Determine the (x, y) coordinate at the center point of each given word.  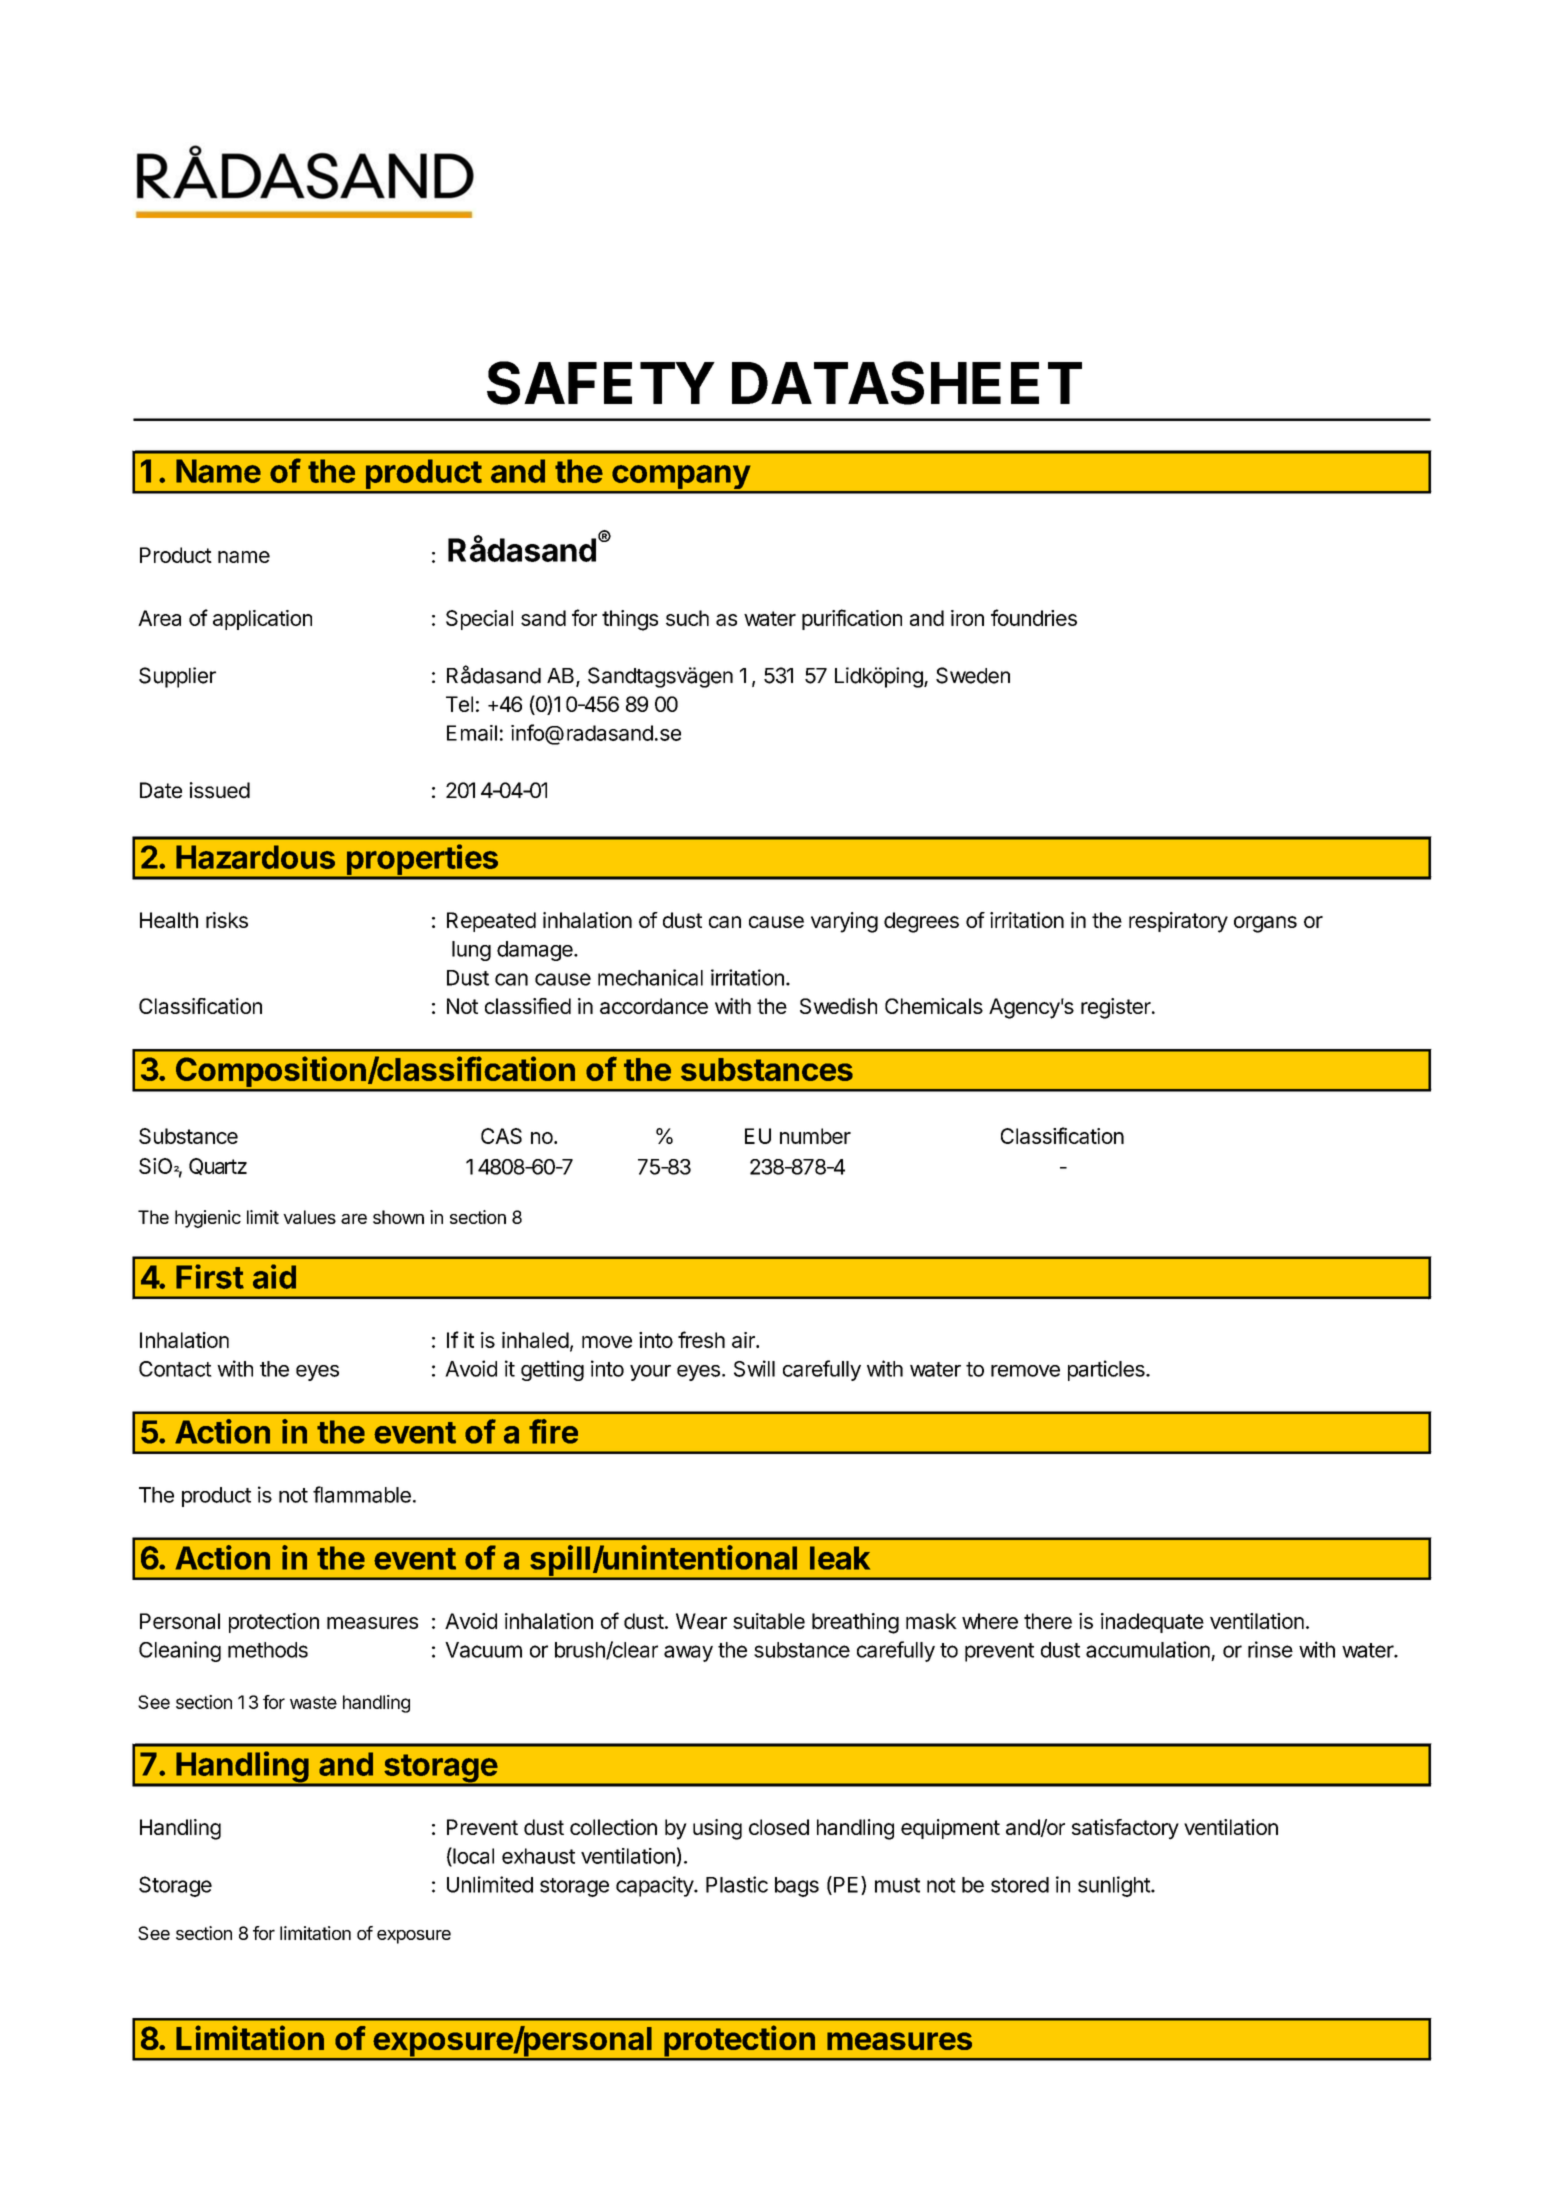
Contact (175, 1369)
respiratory (1178, 922)
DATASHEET (907, 383)
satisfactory (1125, 1829)
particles (1107, 1370)
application (262, 620)
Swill (754, 1368)
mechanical (650, 977)
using (717, 1829)
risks (227, 920)
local (472, 1856)
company (681, 478)
